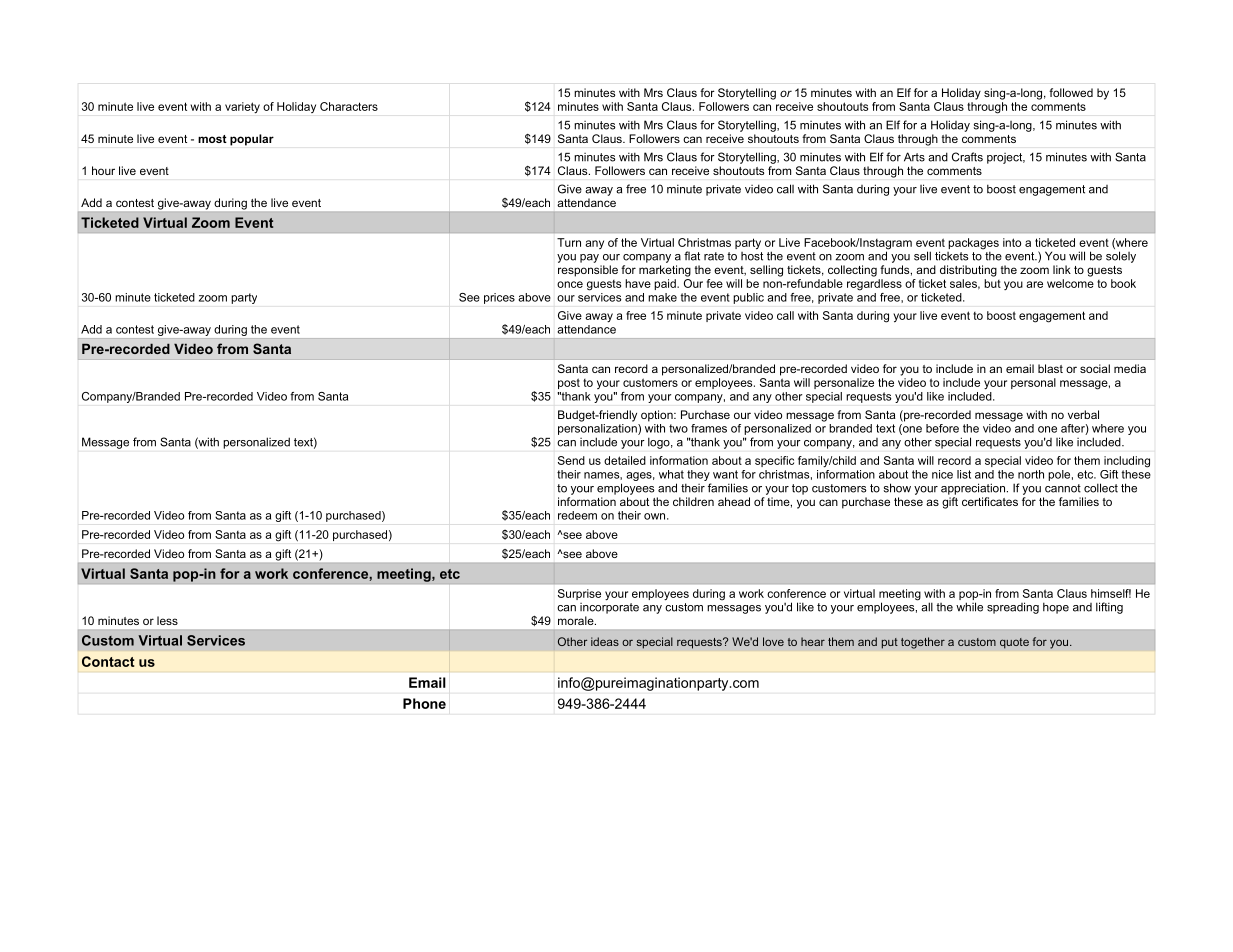  Describe the element at coordinates (1014, 643) in the image. I see `quote` at that location.
